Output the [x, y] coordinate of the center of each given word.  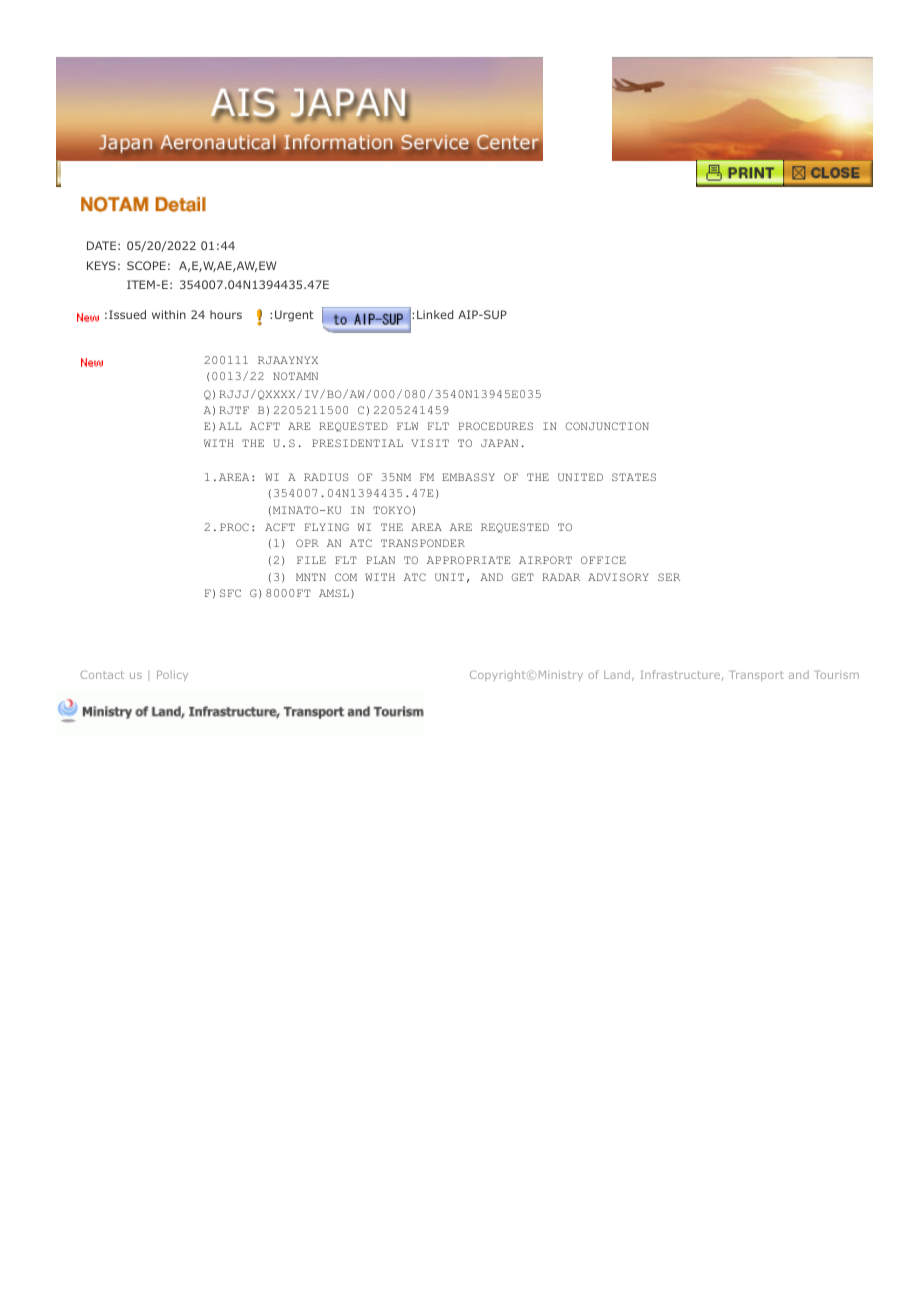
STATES [634, 477]
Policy [172, 676]
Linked [435, 314]
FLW [407, 426]
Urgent [294, 316]
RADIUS [326, 477]
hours [226, 314]
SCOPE [146, 265]
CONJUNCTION [607, 426]
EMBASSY [468, 477]
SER [669, 577]
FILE [311, 560]
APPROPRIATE [468, 560]
